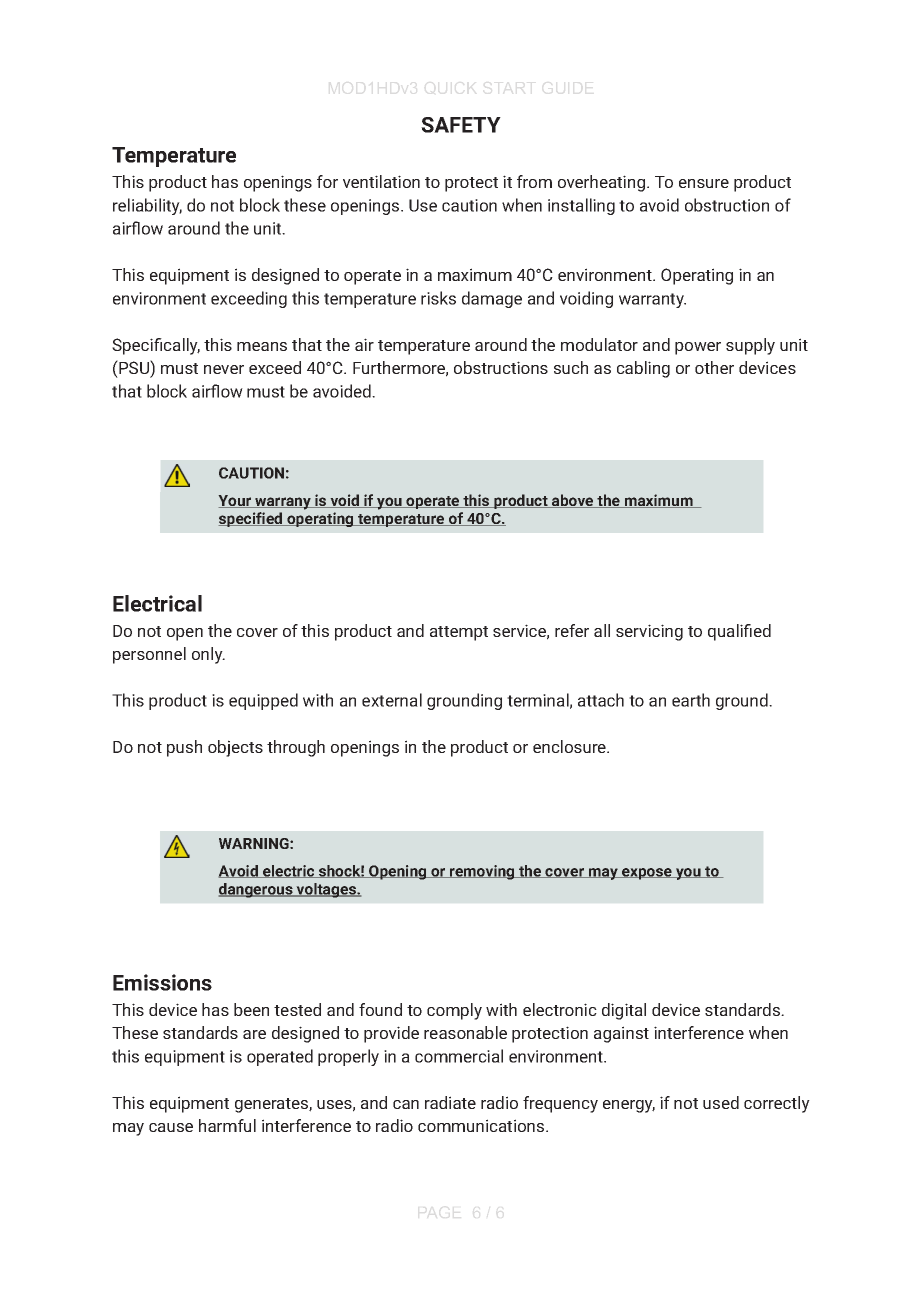 The width and height of the document is (924, 1308). I want to click on radiate, so click(450, 1102).
